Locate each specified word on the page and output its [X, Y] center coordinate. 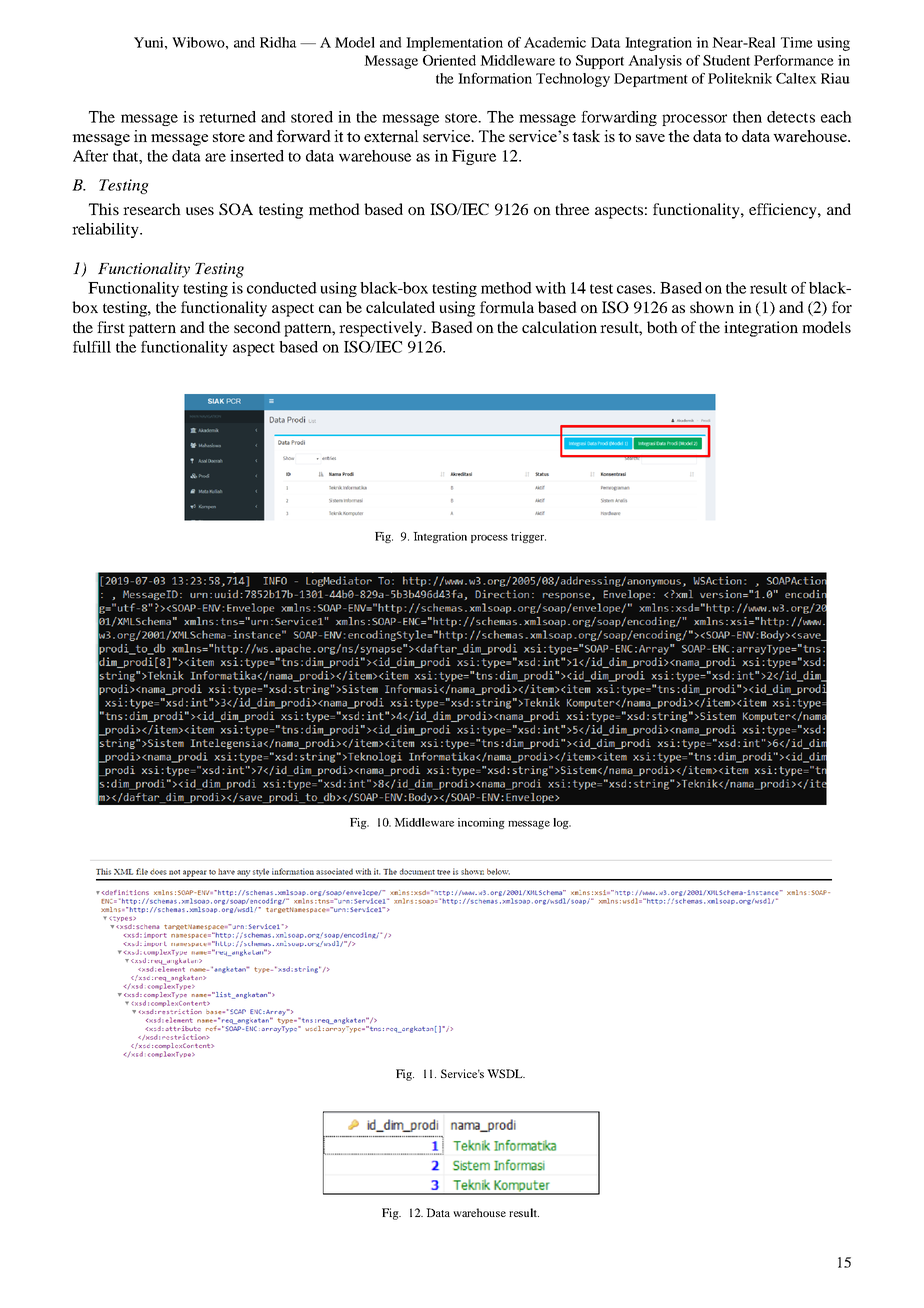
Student [726, 60]
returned [227, 117]
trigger [528, 537]
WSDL [506, 1073]
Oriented [449, 60]
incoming [481, 823]
